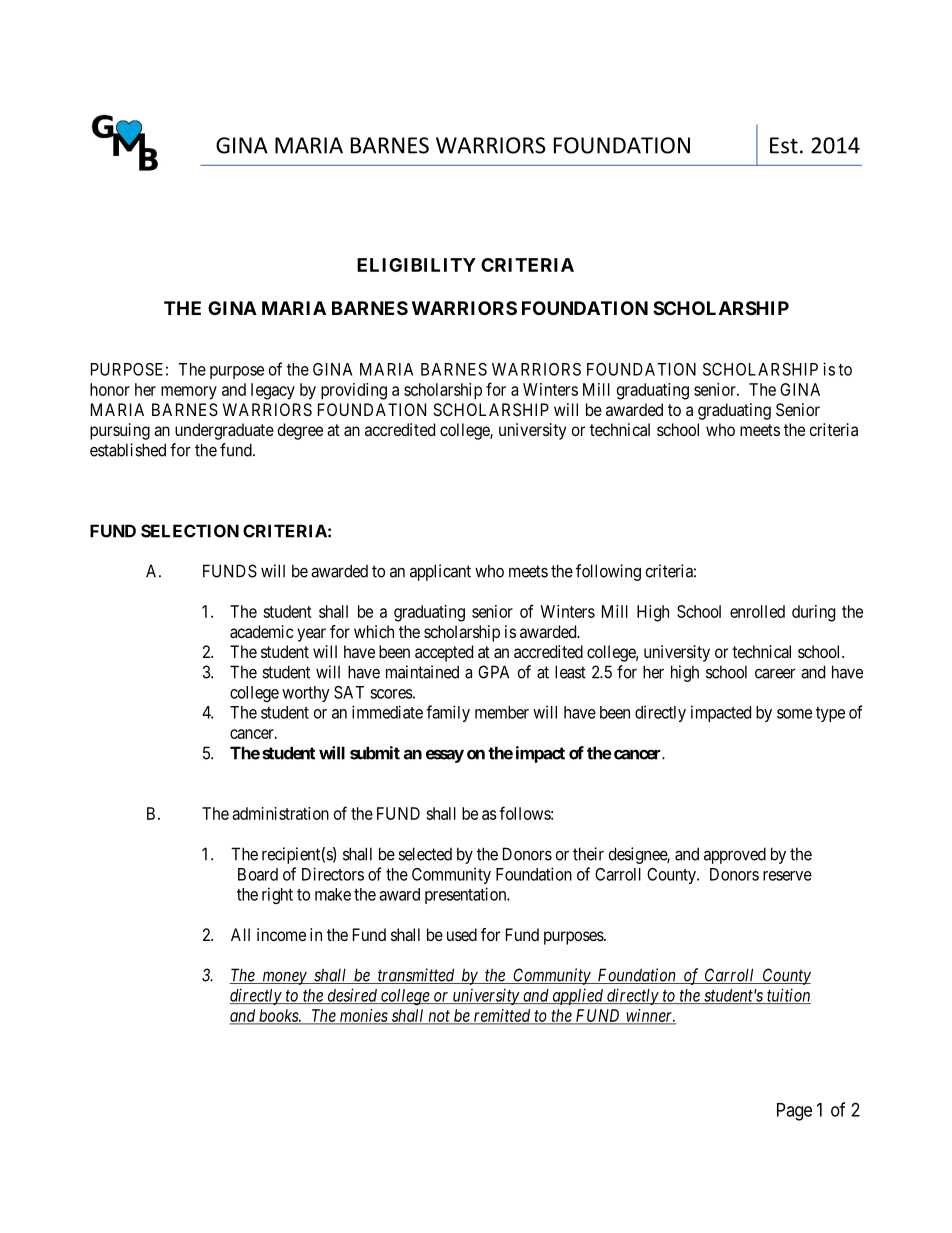 The width and height of the screenshot is (952, 1233). What do you see at coordinates (284, 978) in the screenshot?
I see `money` at bounding box center [284, 978].
